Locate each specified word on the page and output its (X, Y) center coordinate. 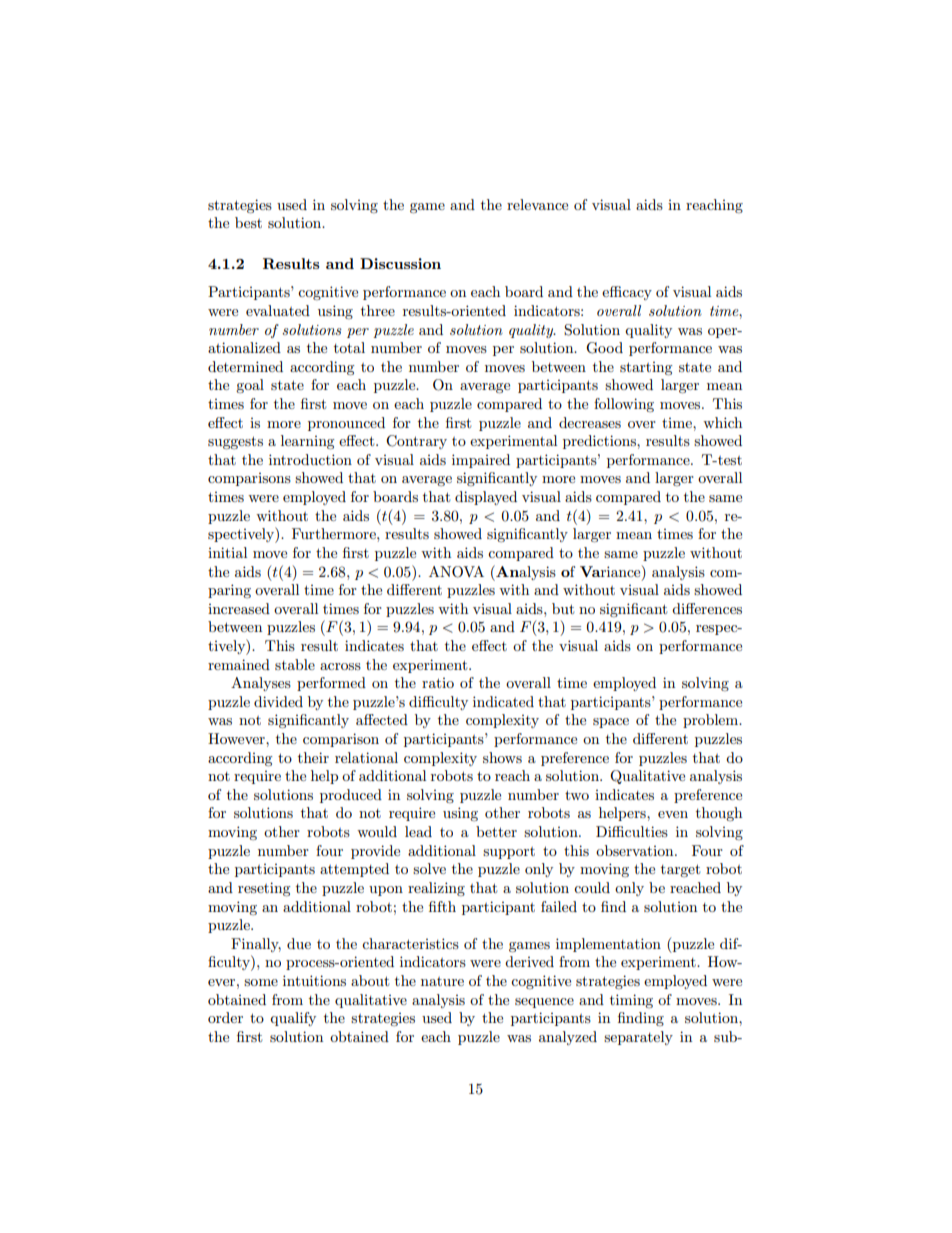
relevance (537, 204)
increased (239, 608)
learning (308, 442)
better (496, 831)
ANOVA (456, 572)
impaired (481, 461)
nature (442, 981)
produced (351, 796)
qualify (293, 1019)
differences (707, 608)
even (673, 814)
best (248, 222)
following (624, 405)
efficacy (627, 293)
